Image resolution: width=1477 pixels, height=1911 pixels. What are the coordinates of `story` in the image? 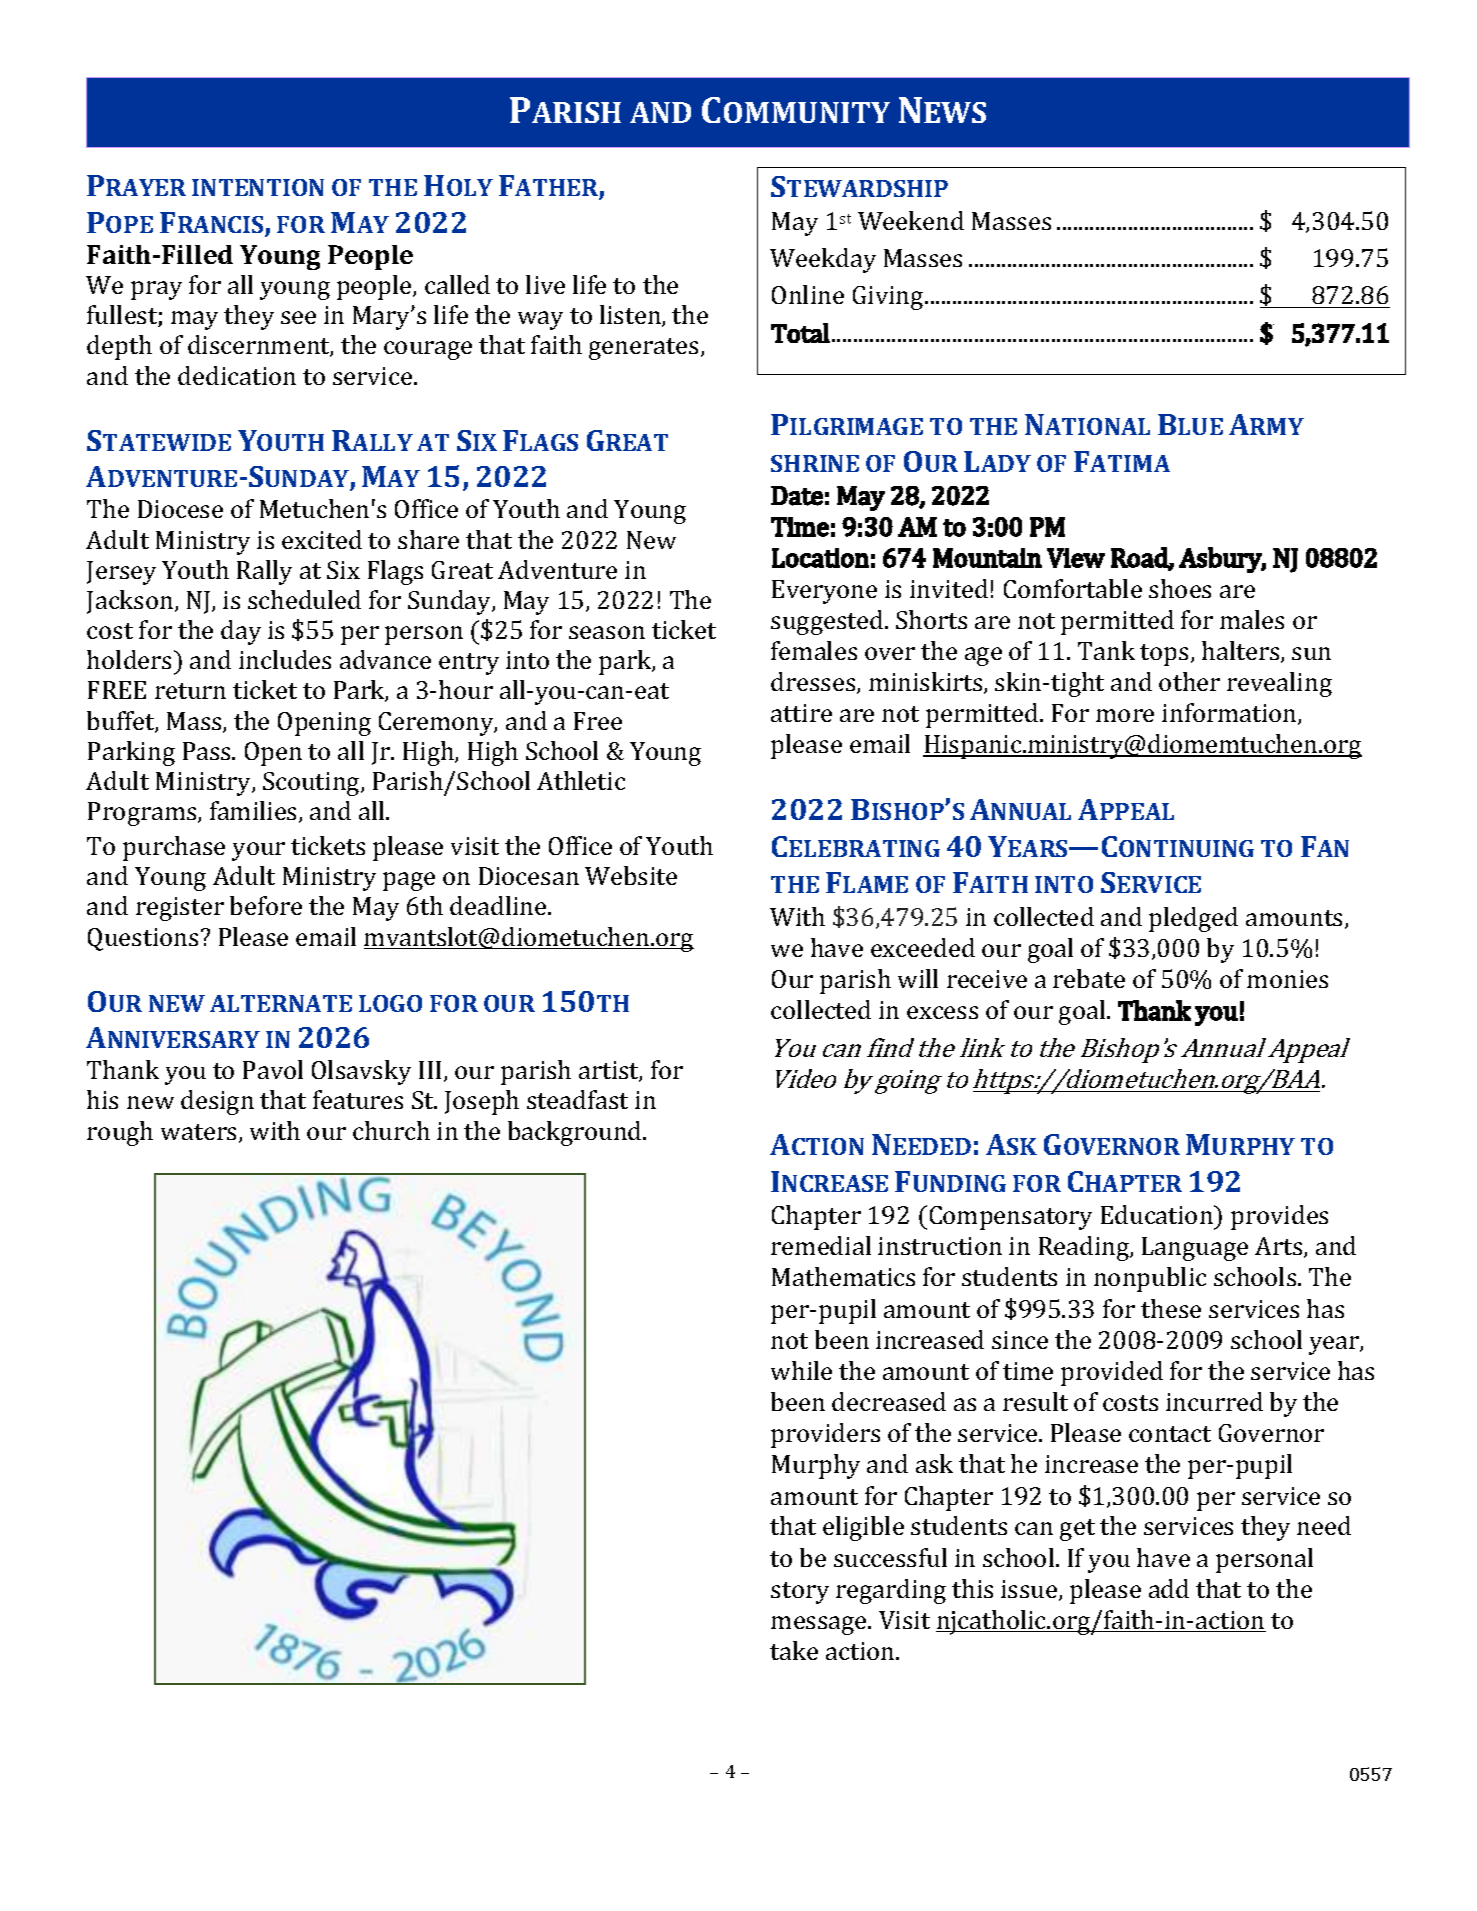 It's located at (800, 1593).
